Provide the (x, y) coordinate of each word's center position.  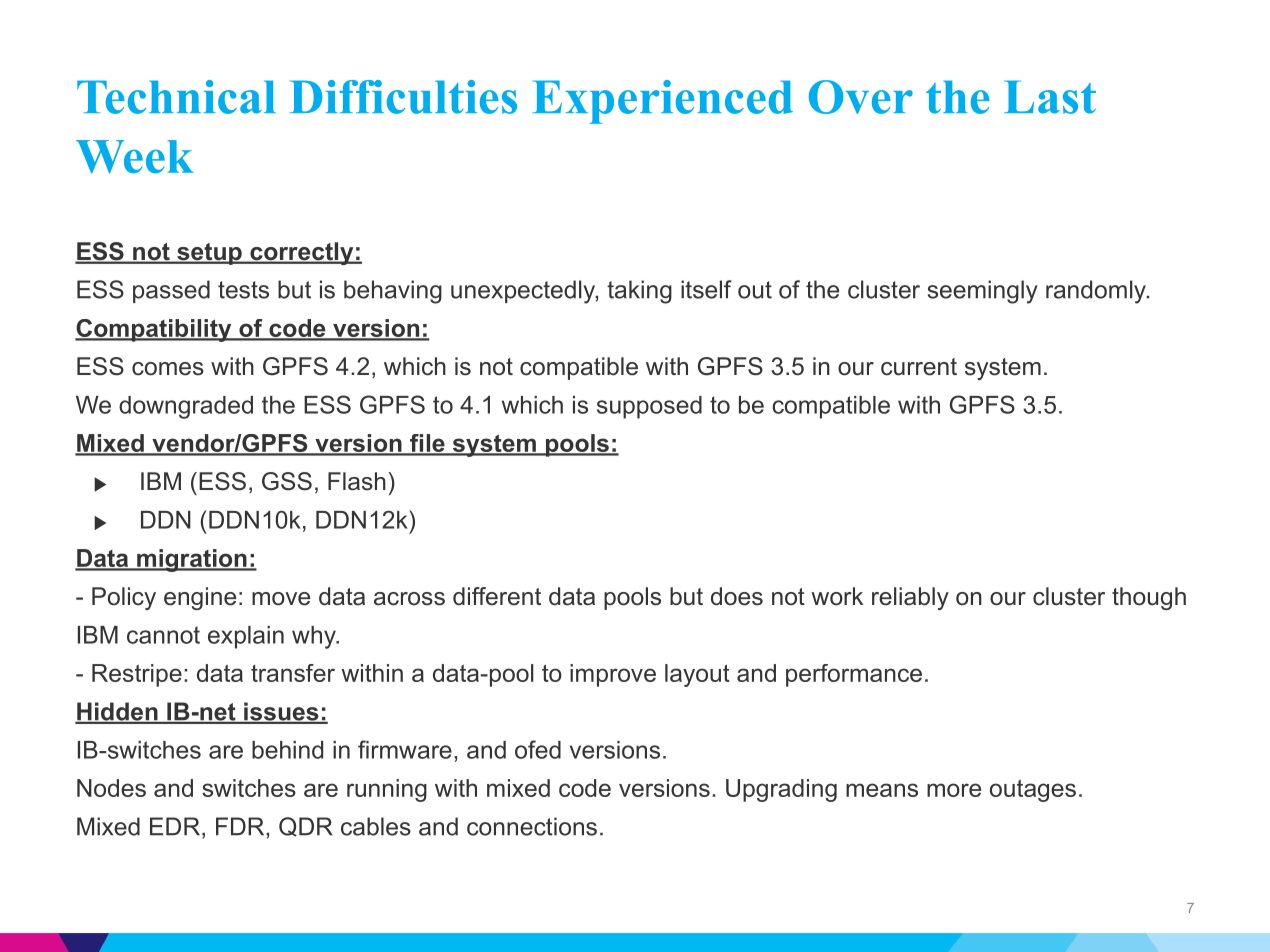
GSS (287, 481)
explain (246, 637)
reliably (910, 598)
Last (1050, 97)
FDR (241, 826)
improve (613, 675)
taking (639, 292)
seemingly (982, 292)
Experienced (662, 102)
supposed (649, 407)
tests (243, 290)
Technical (176, 97)
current (919, 367)
